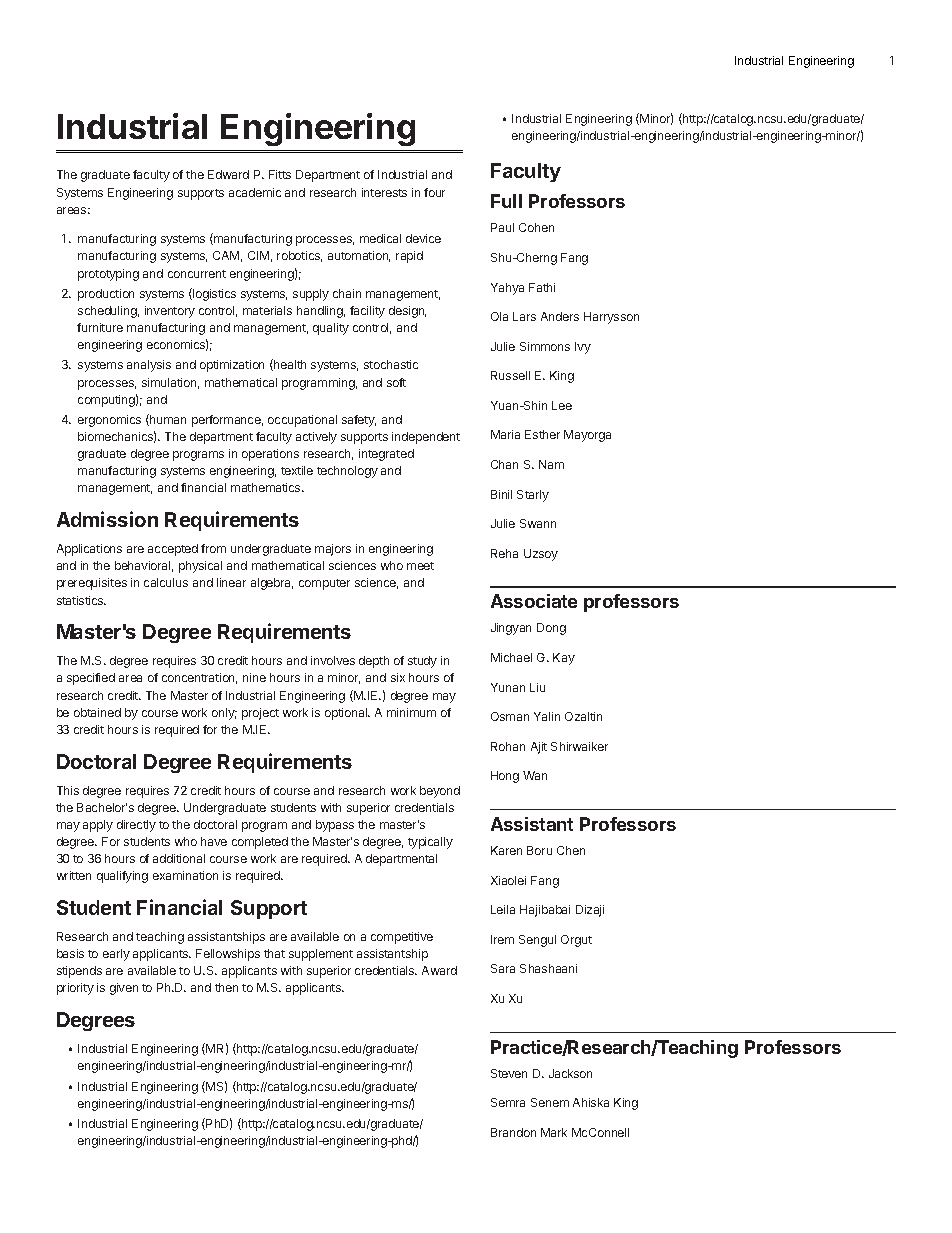 The image size is (952, 1233). What do you see at coordinates (109, 421) in the screenshot?
I see `ergonomics` at bounding box center [109, 421].
